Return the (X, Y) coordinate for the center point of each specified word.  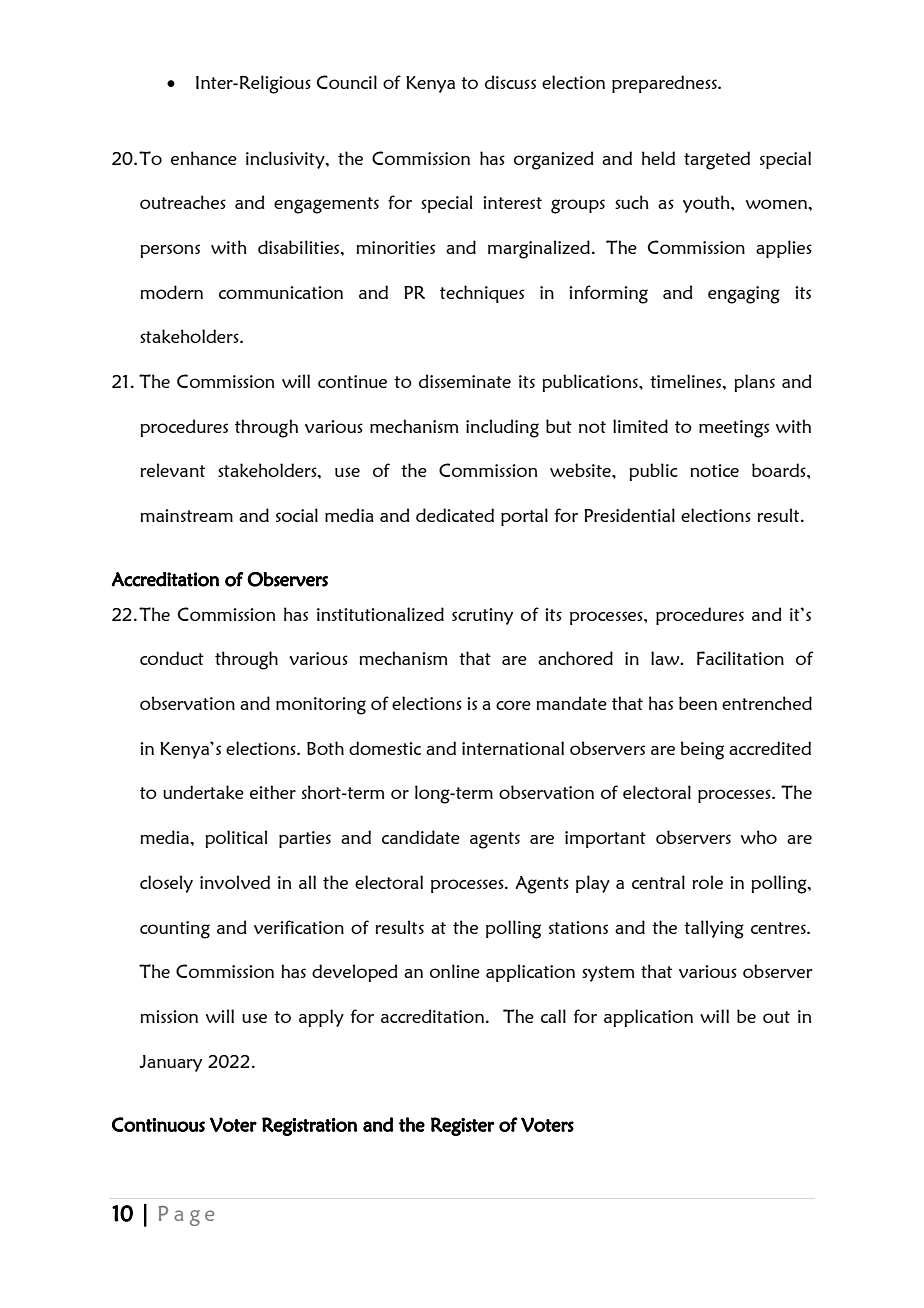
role (707, 882)
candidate (421, 837)
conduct (172, 658)
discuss (510, 82)
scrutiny (482, 616)
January (170, 1063)
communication (281, 292)
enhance (204, 158)
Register (462, 1126)
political (236, 839)
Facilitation (740, 658)
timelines (687, 381)
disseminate (465, 381)
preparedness (665, 84)
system (608, 974)
